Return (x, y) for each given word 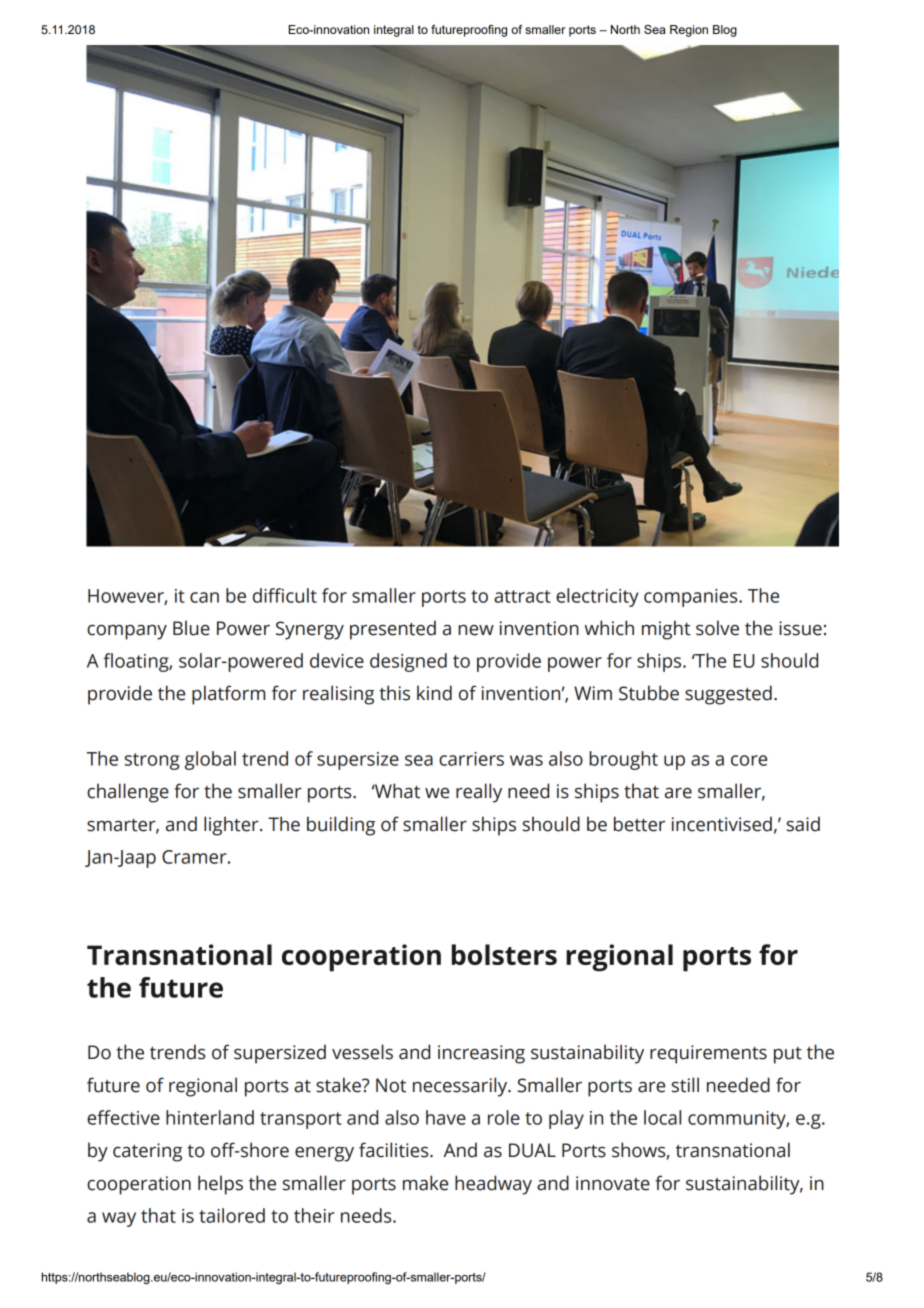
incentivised (722, 824)
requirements (708, 1054)
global (210, 760)
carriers (471, 759)
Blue (191, 628)
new (476, 630)
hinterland (210, 1117)
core (749, 760)
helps (220, 1185)
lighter (232, 826)
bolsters (504, 954)
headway (493, 1185)
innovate (613, 1183)
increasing (481, 1054)
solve (717, 628)
